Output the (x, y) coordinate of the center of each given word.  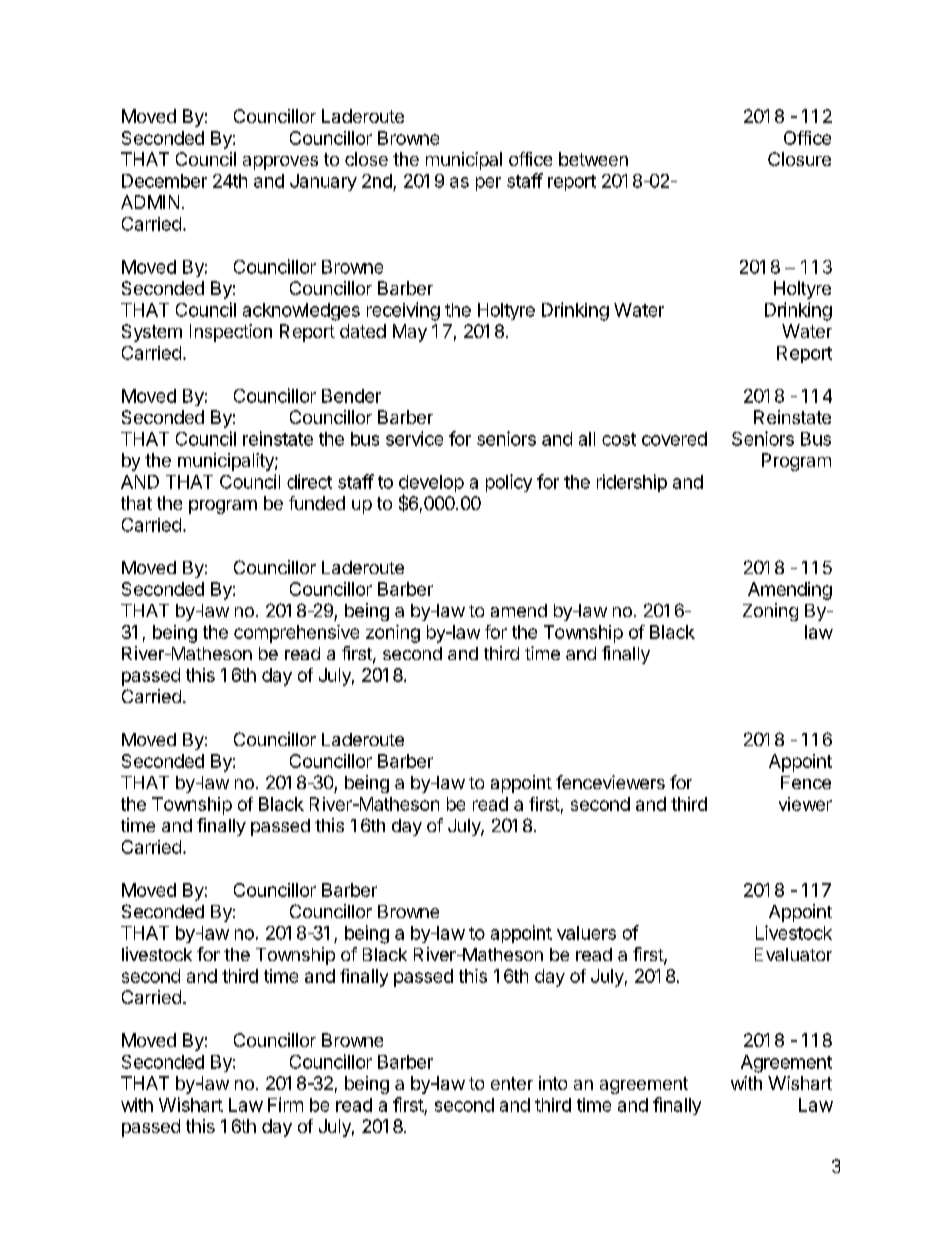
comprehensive (296, 634)
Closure (799, 159)
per (488, 184)
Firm (285, 1104)
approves (280, 163)
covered (674, 439)
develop (431, 485)
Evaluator (793, 954)
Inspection (231, 333)
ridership (632, 483)
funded (317, 503)
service (414, 438)
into (553, 1083)
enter (512, 1083)
